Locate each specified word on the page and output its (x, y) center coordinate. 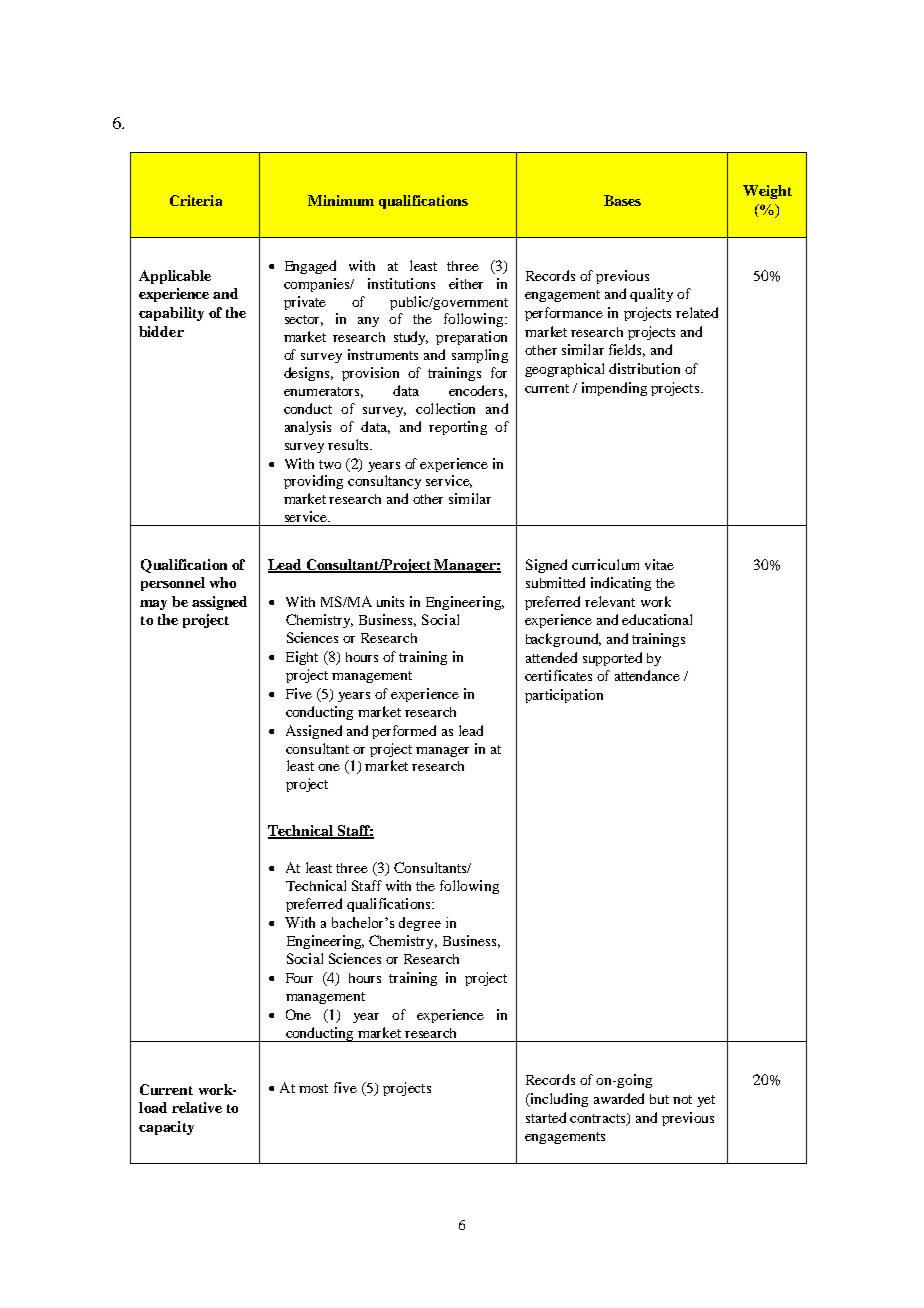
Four (299, 978)
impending (614, 389)
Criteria (196, 200)
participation (564, 696)
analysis (308, 428)
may (153, 605)
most (313, 1088)
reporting (458, 428)
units (390, 601)
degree (420, 924)
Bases (622, 200)
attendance (647, 675)
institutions (401, 283)
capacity (166, 1128)
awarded (619, 1098)
